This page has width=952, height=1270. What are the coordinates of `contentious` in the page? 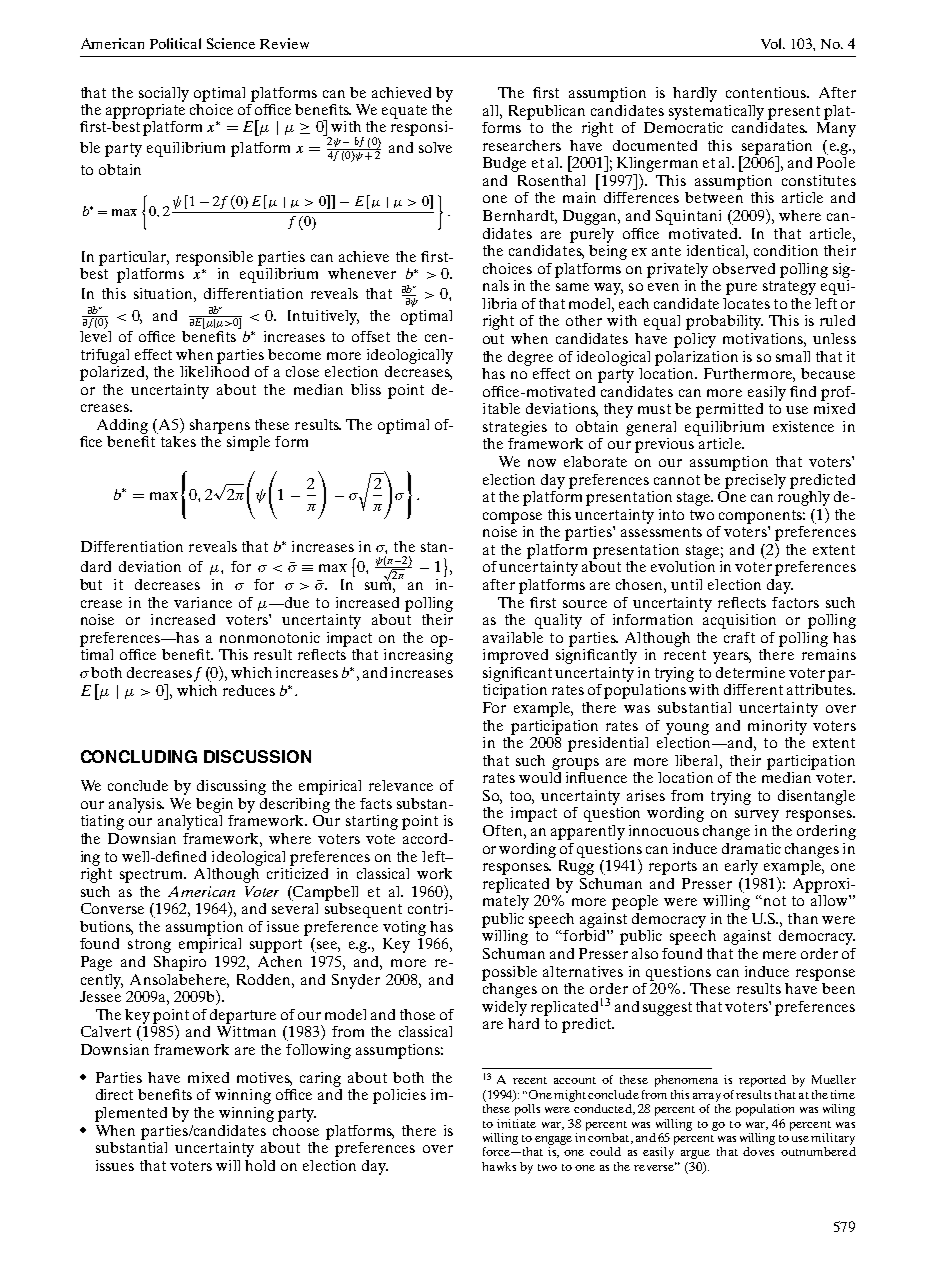 It's located at (767, 92).
